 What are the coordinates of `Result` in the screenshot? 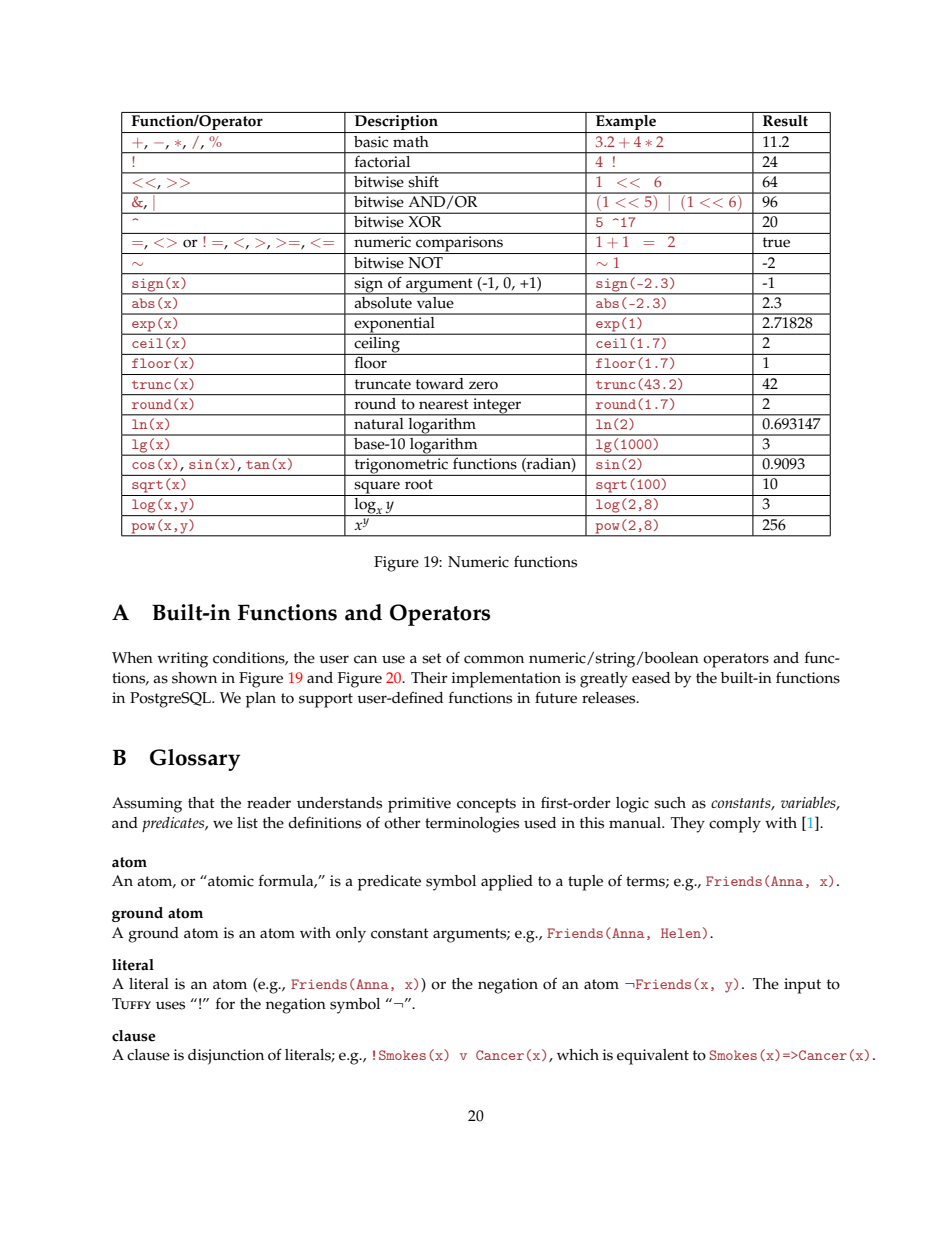 It's located at (785, 121).
